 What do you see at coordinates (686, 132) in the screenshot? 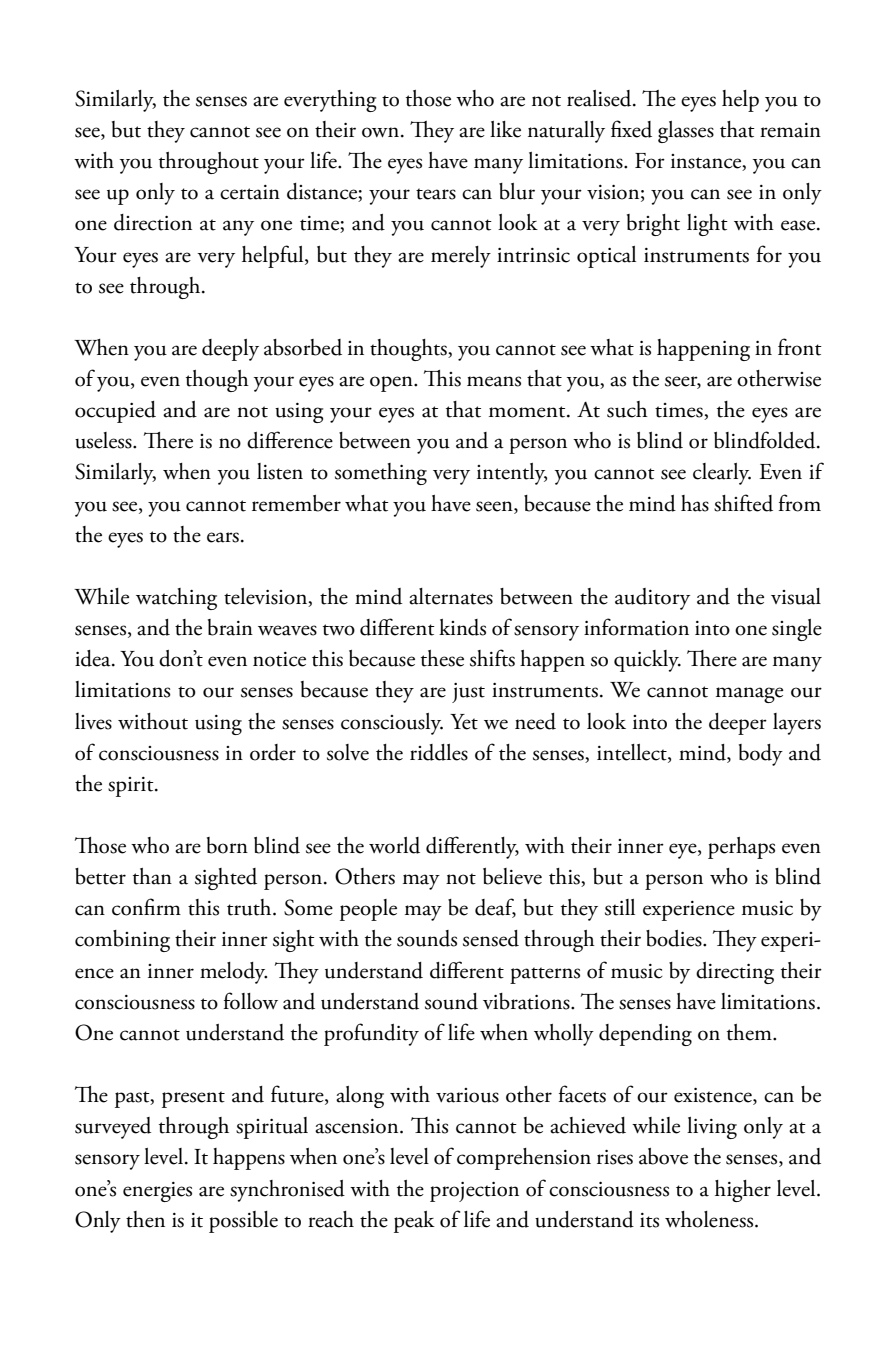
I see `glasses` at bounding box center [686, 132].
